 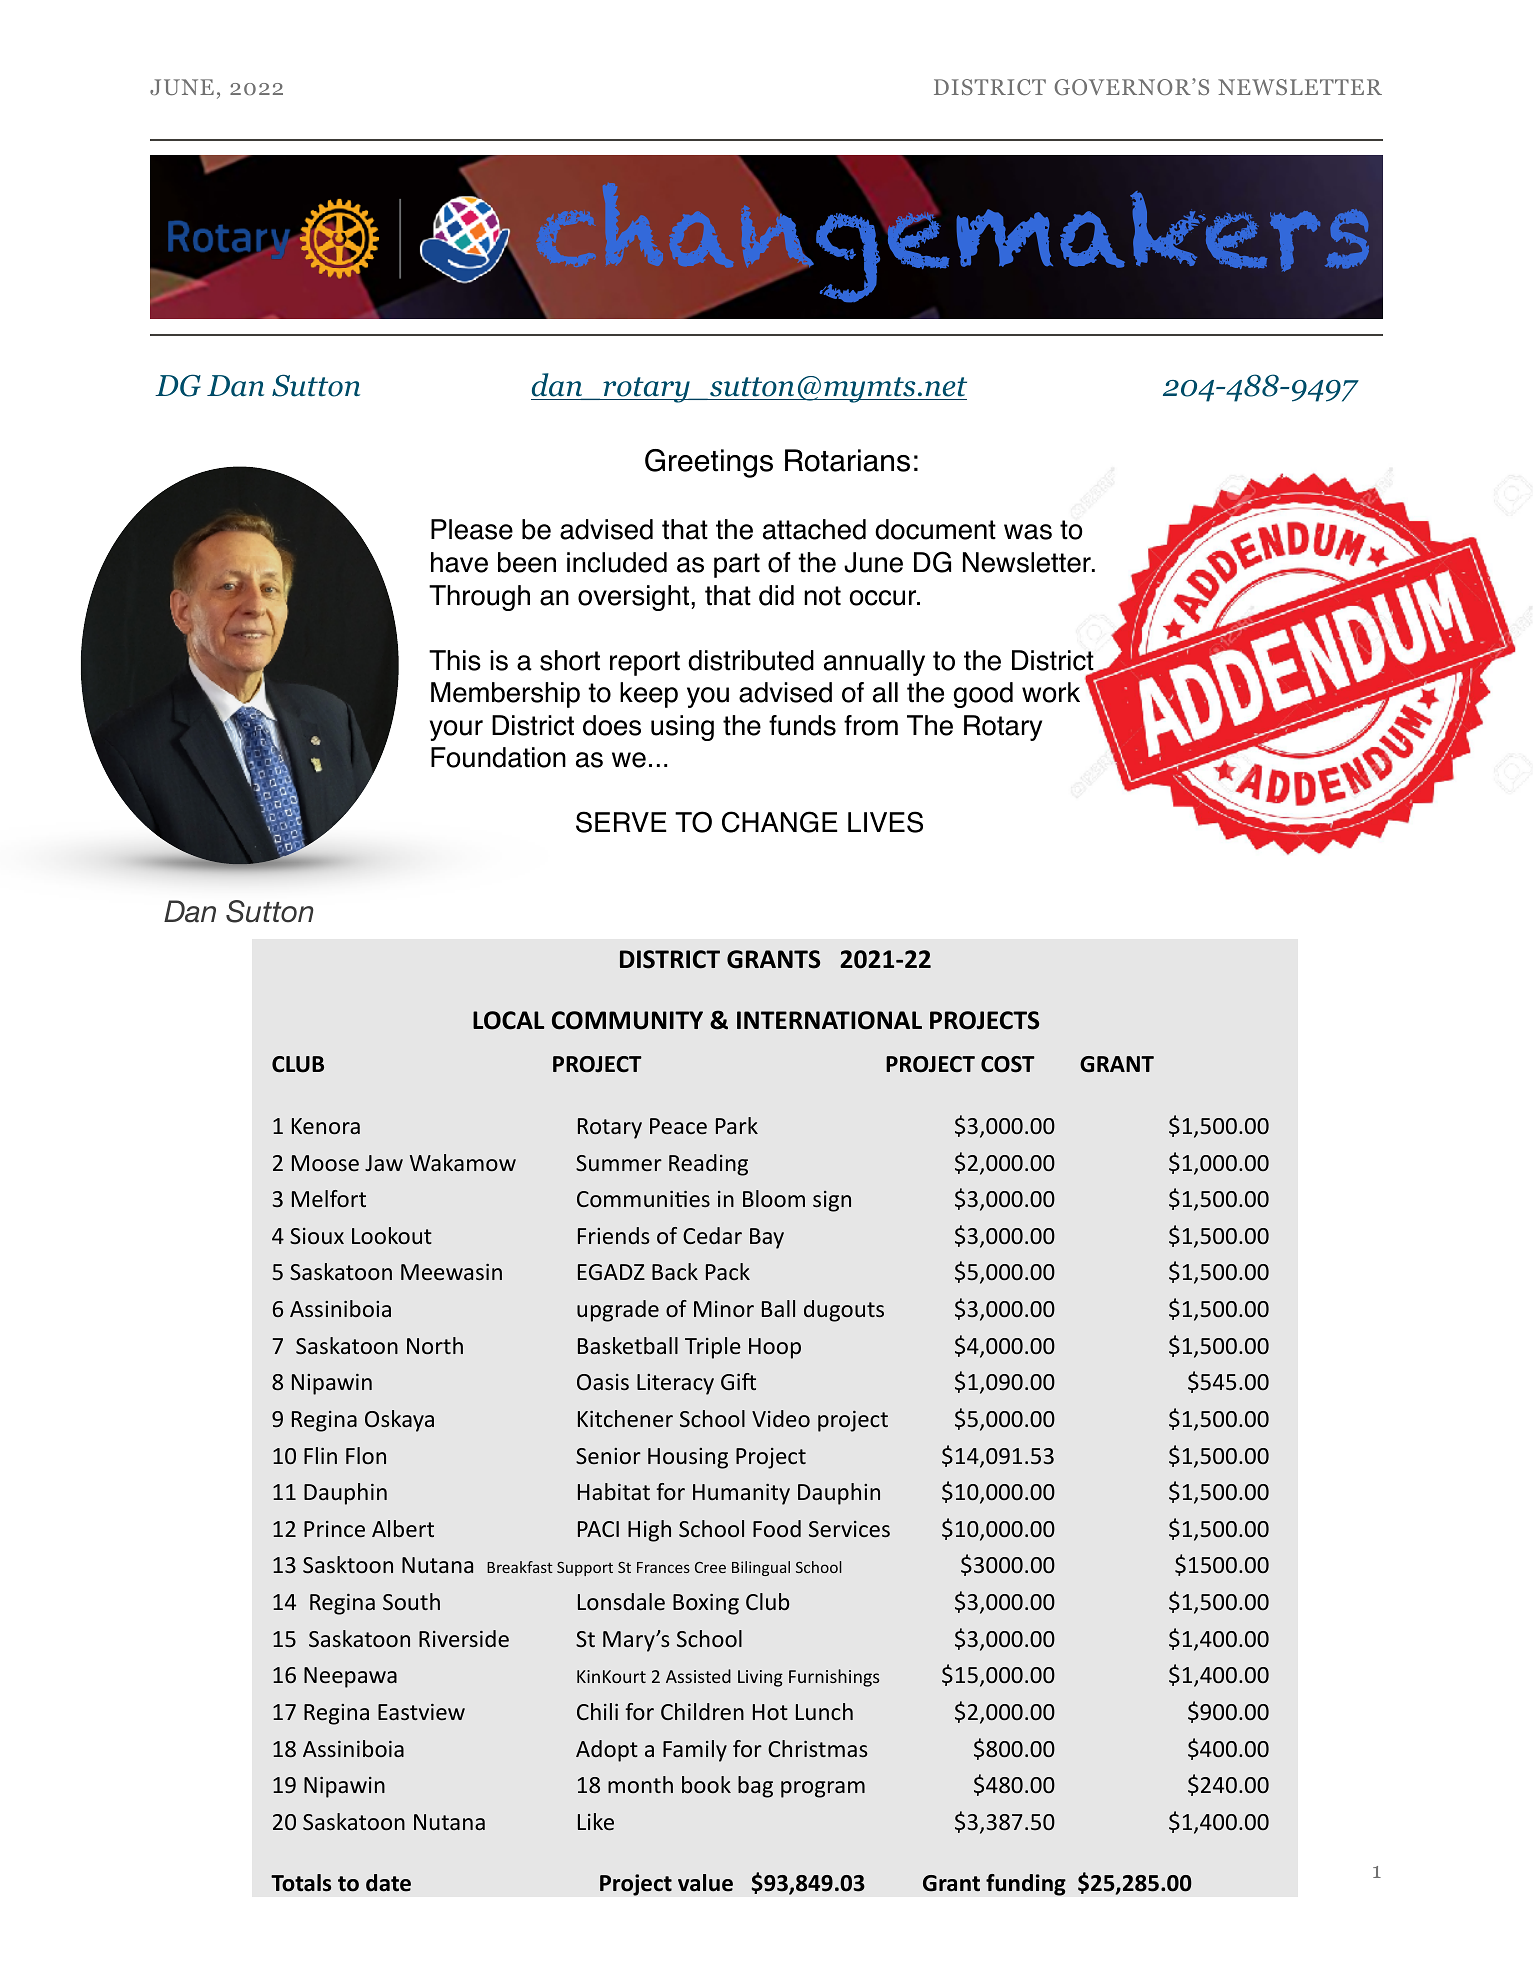 What do you see at coordinates (708, 1165) in the image?
I see `Reading` at bounding box center [708, 1165].
